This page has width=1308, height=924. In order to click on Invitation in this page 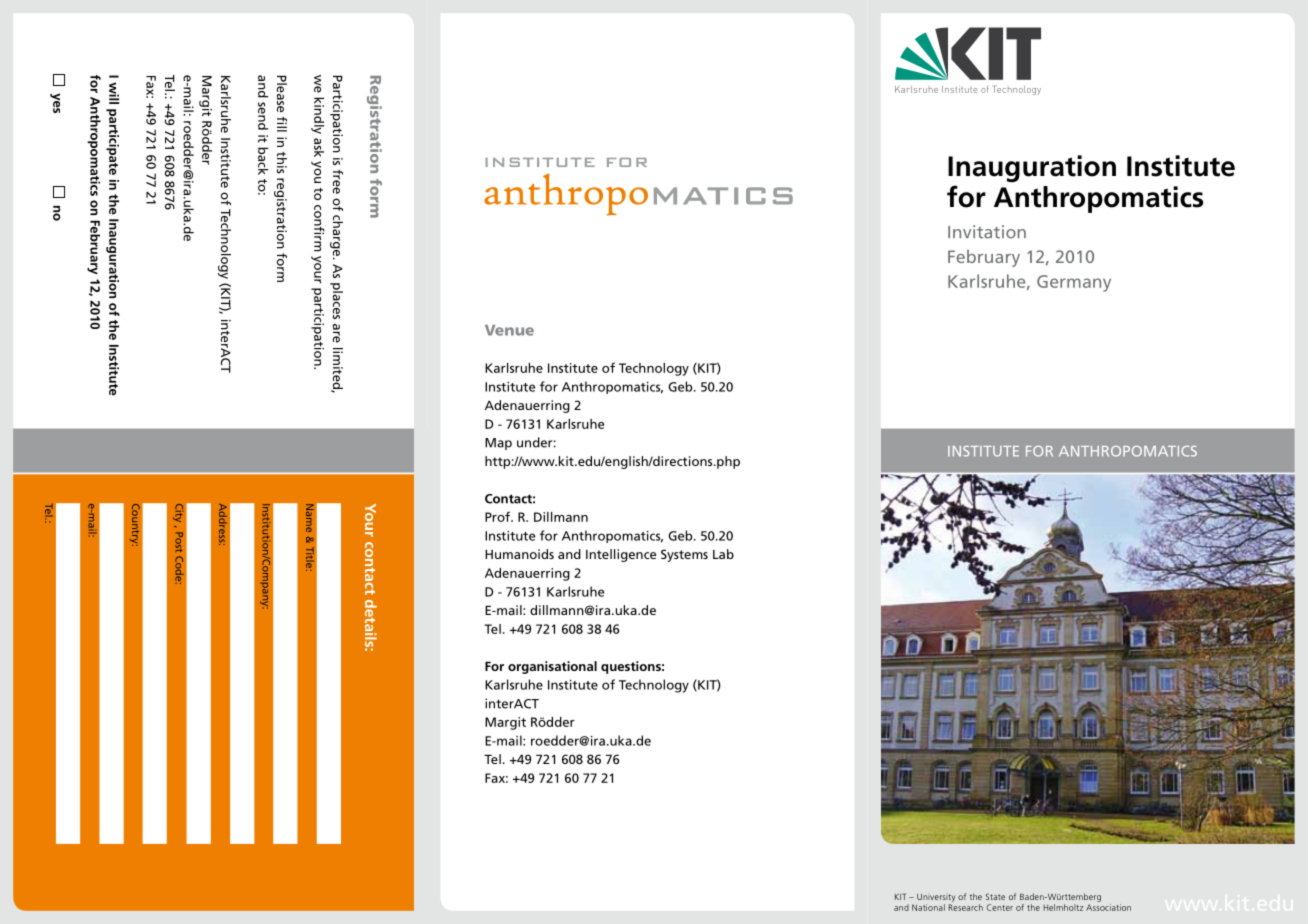, I will do `click(987, 232)`.
